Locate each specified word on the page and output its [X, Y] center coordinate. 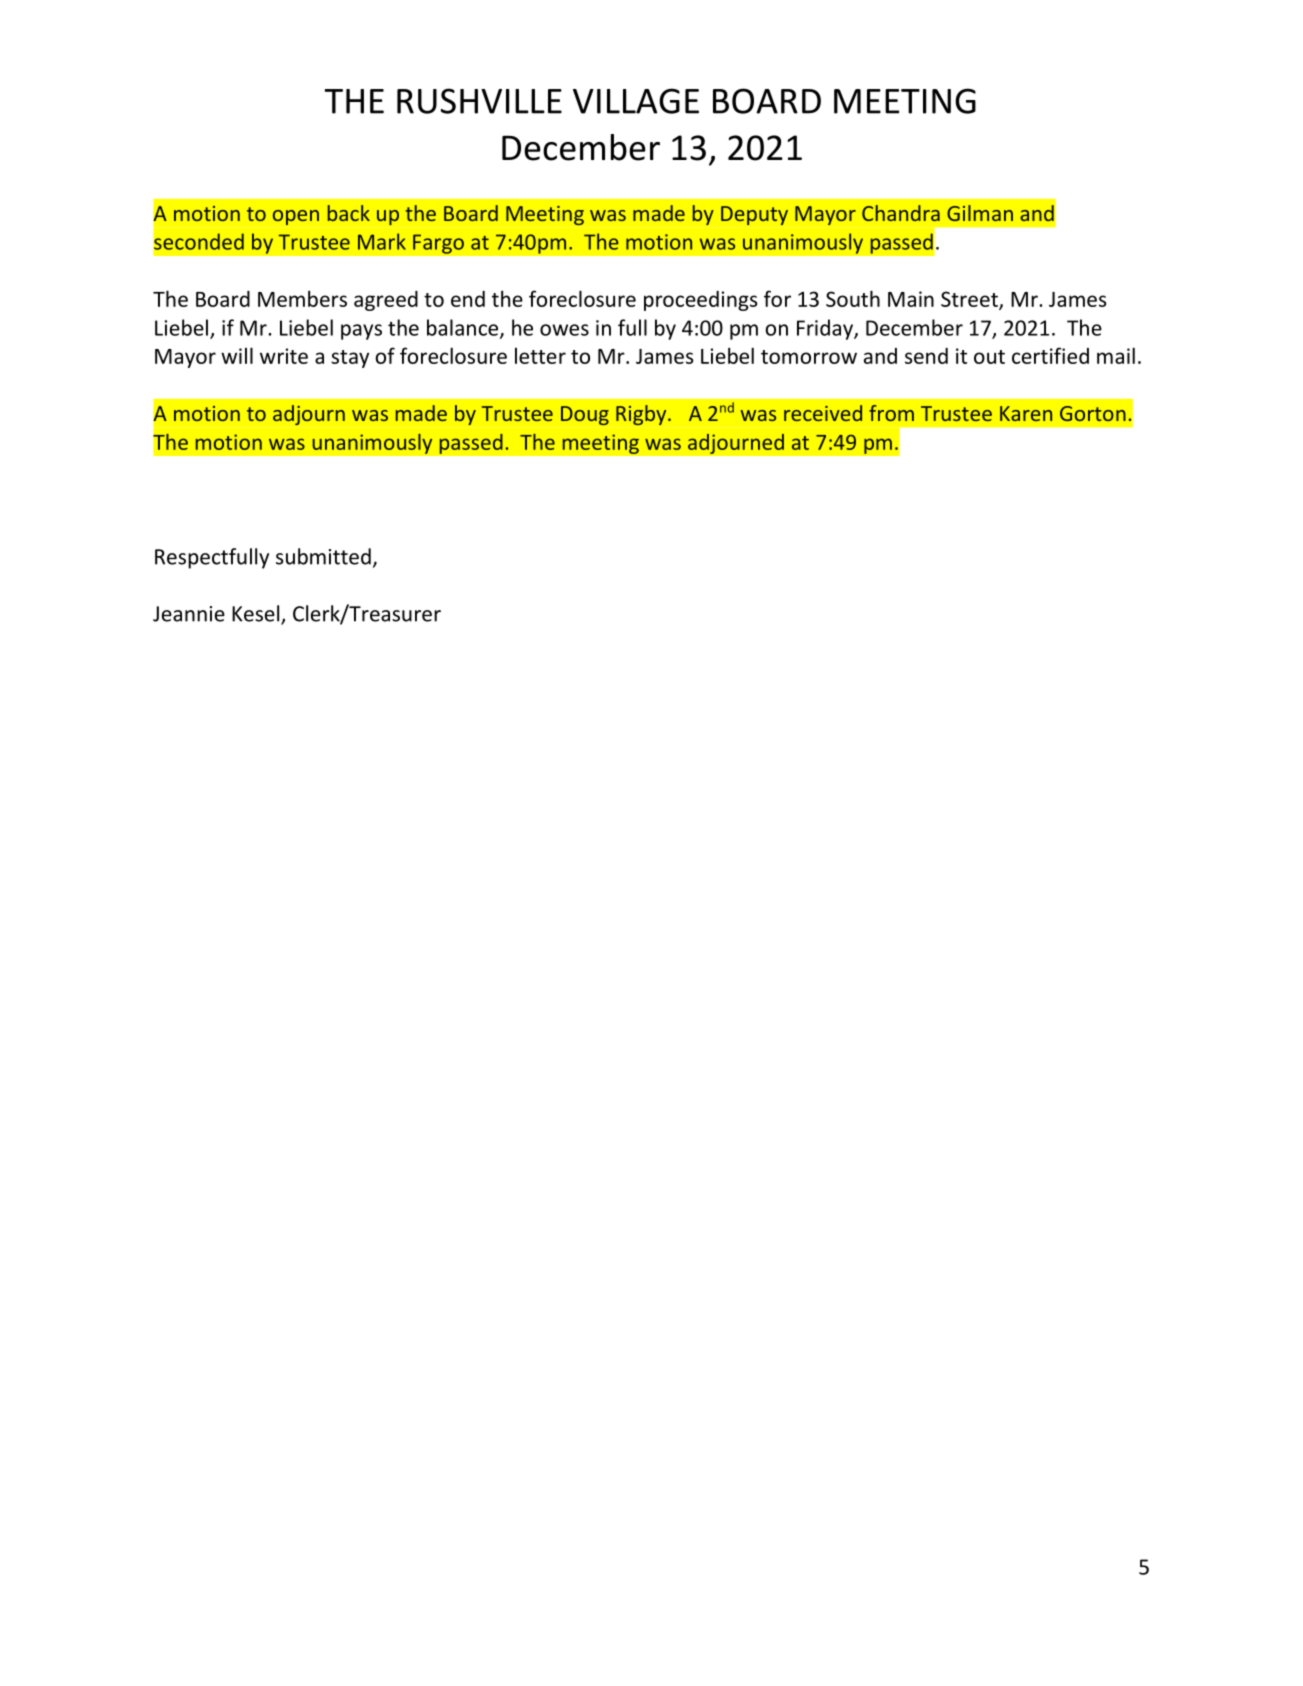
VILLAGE [636, 101]
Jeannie [189, 614]
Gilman [980, 213]
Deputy [754, 215]
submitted [323, 556]
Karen [1026, 413]
